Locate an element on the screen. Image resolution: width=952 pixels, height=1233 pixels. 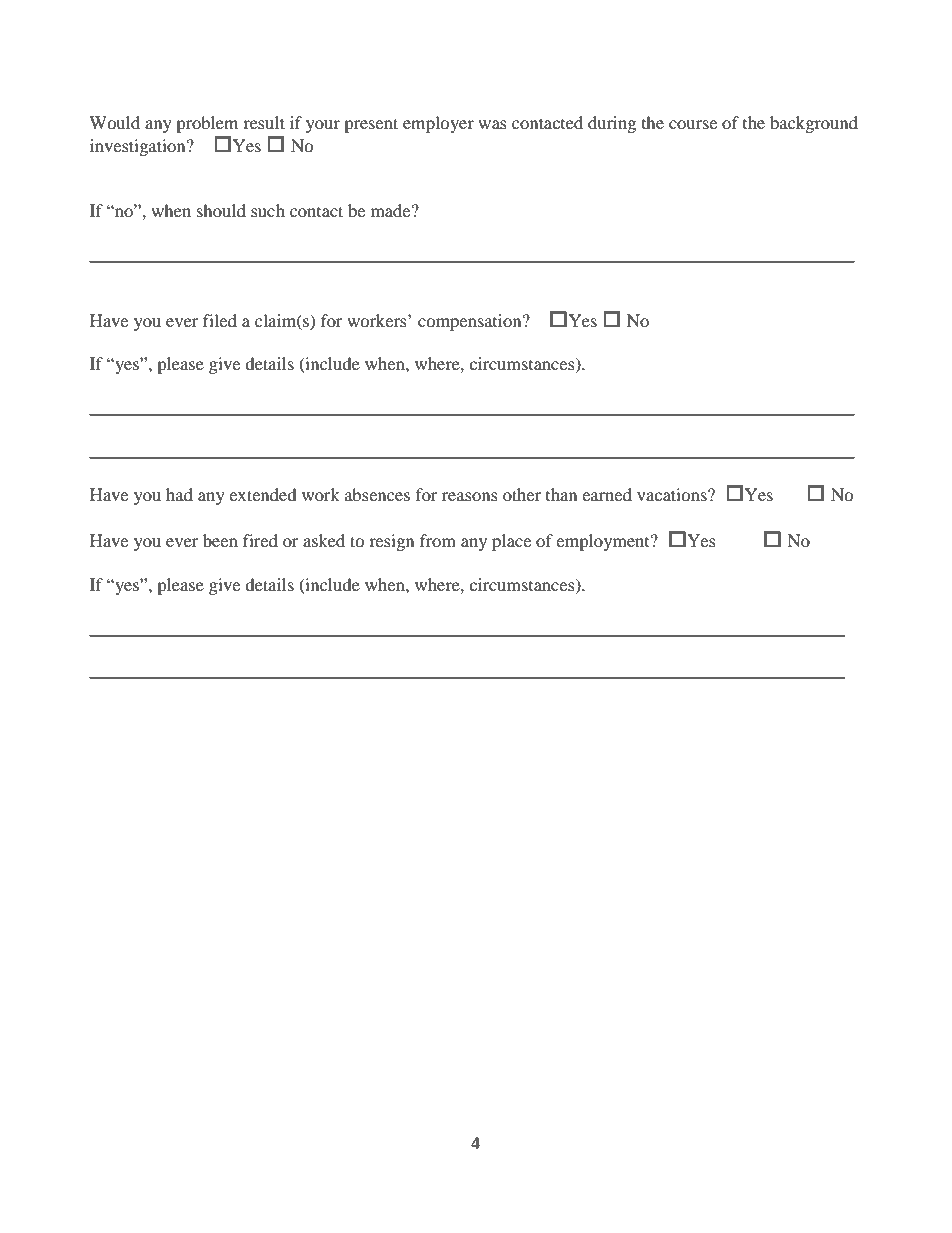
earned is located at coordinates (607, 494).
